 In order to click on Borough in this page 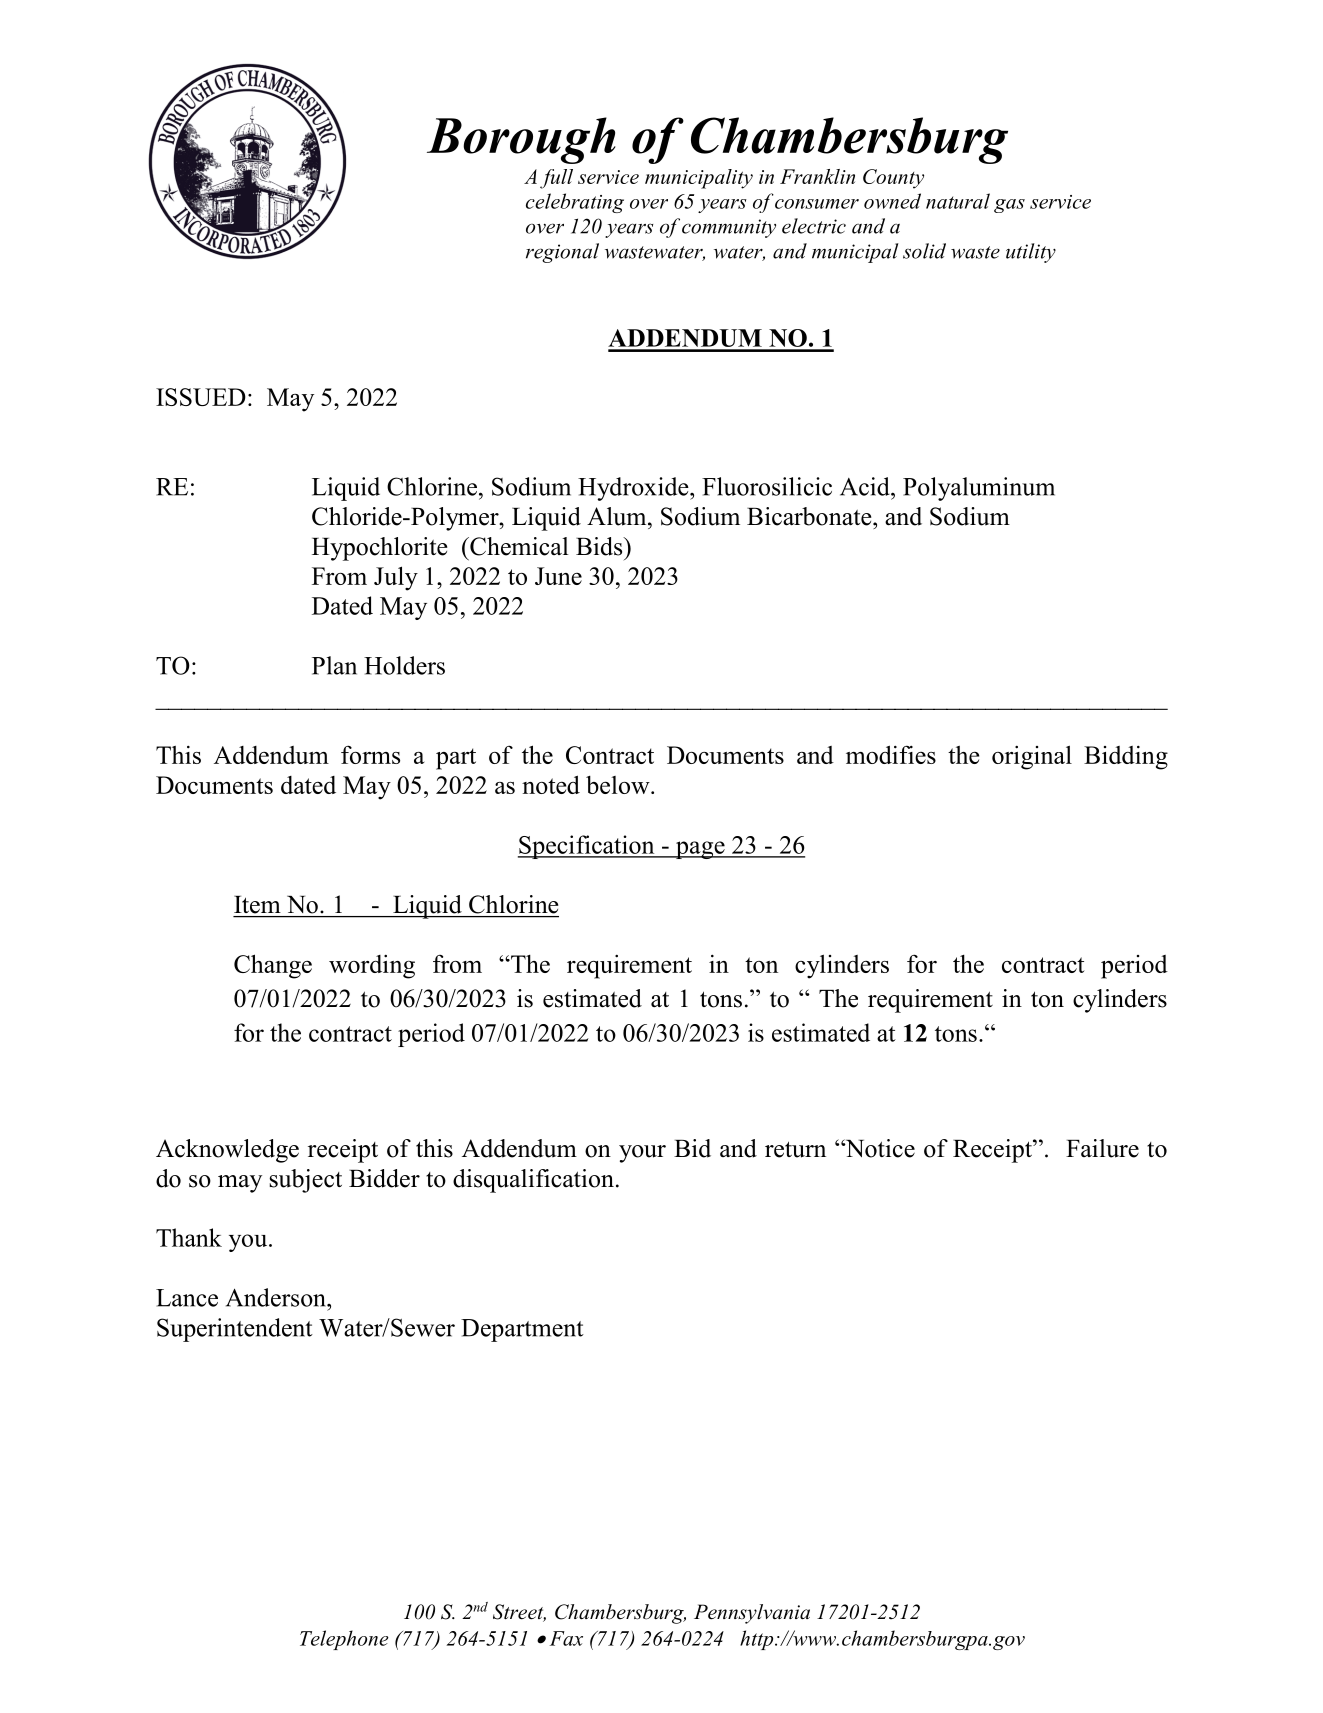, I will do `click(521, 140)`.
